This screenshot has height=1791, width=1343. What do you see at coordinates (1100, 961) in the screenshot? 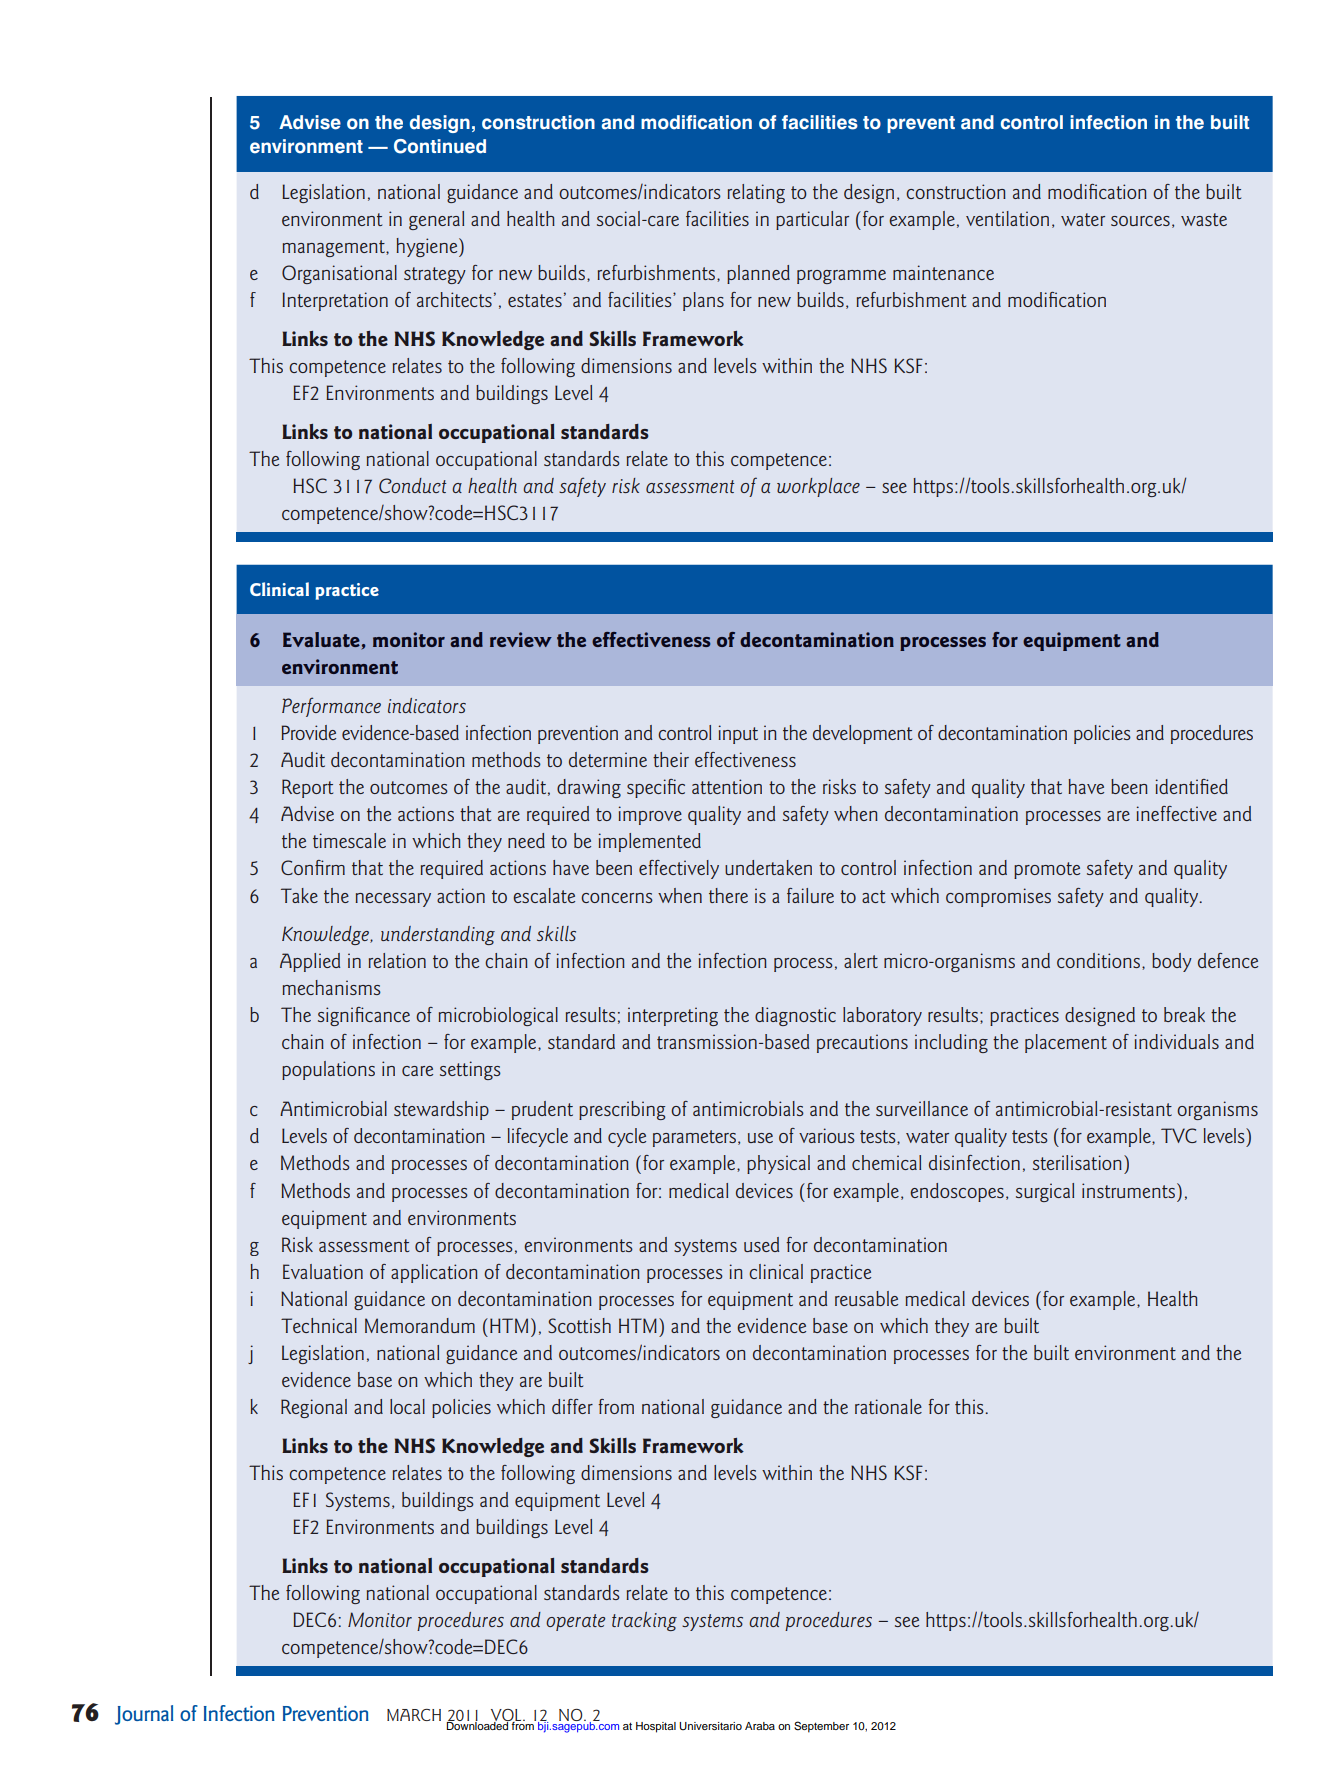
I see `conditions` at bounding box center [1100, 961].
